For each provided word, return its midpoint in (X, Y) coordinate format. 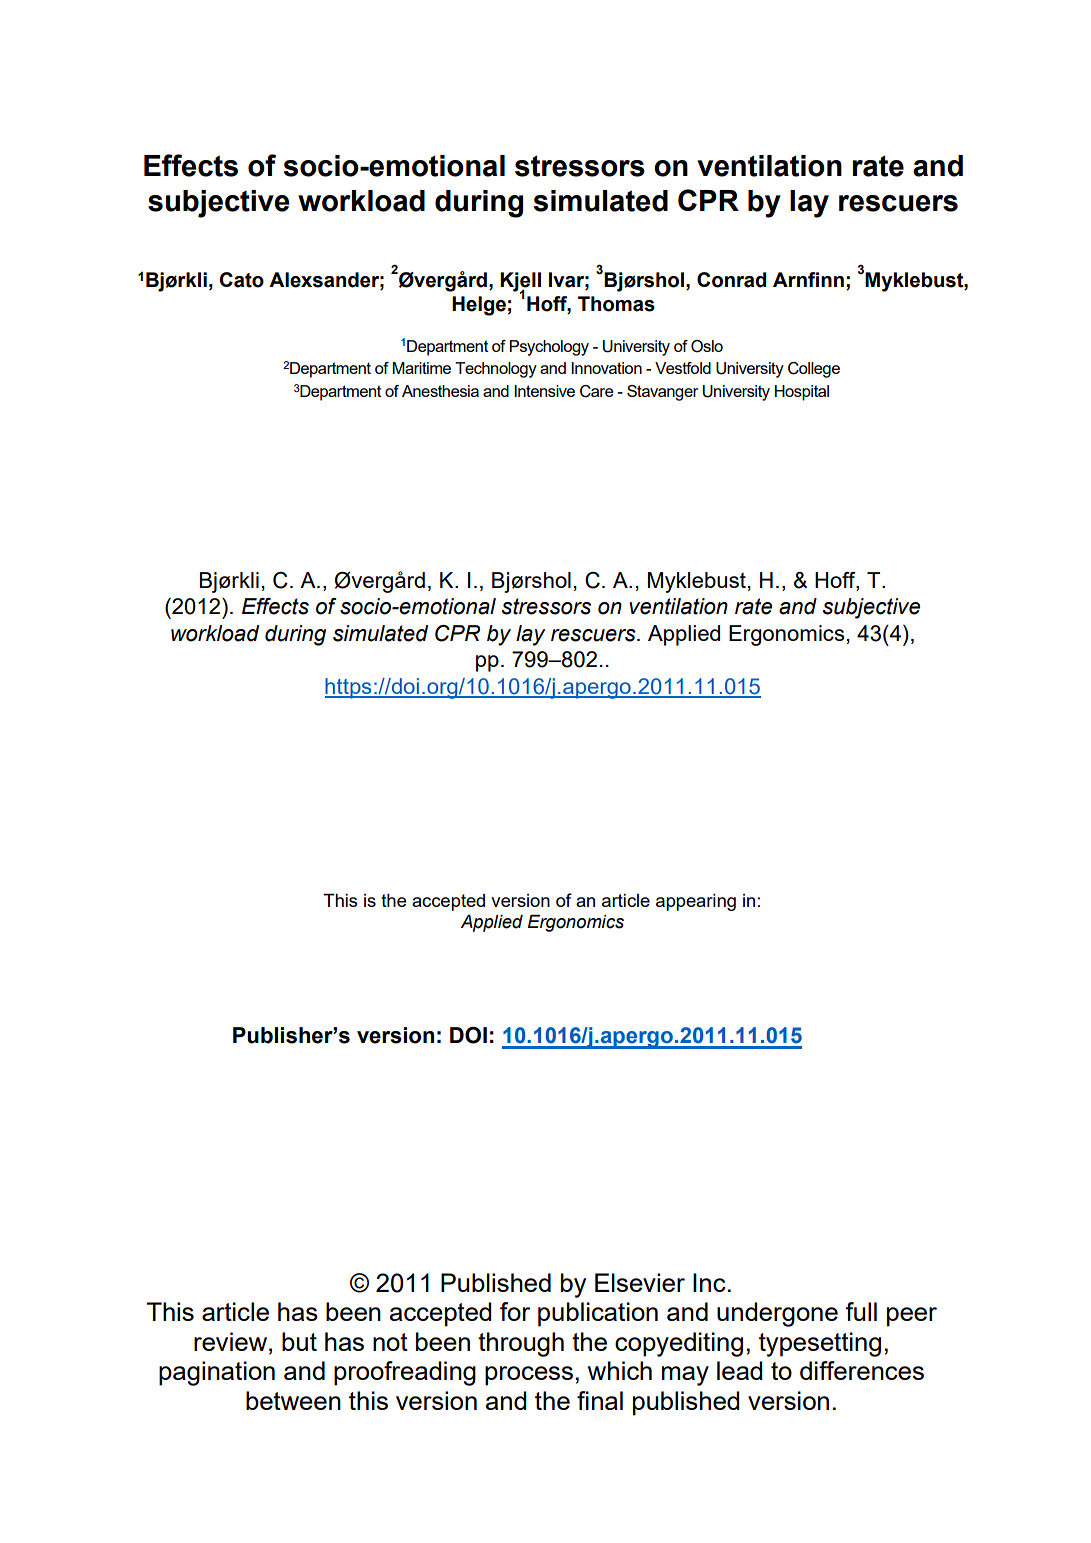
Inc (709, 1282)
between (293, 1400)
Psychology (549, 348)
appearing (696, 902)
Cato (242, 280)
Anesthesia (440, 391)
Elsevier (640, 1282)
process (529, 1376)
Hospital (802, 393)
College (814, 370)
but (299, 1341)
